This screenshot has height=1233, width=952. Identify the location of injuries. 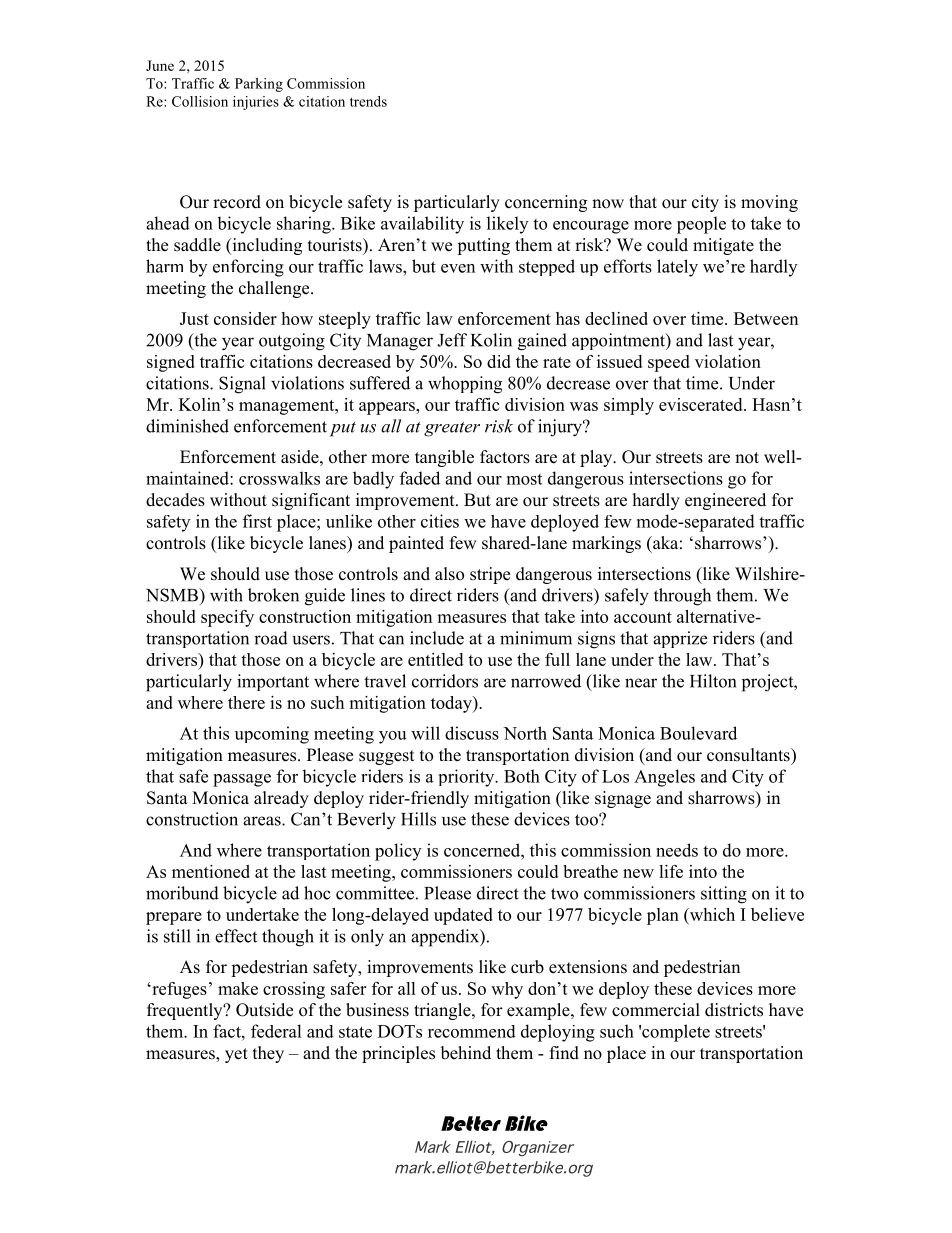
(256, 103).
